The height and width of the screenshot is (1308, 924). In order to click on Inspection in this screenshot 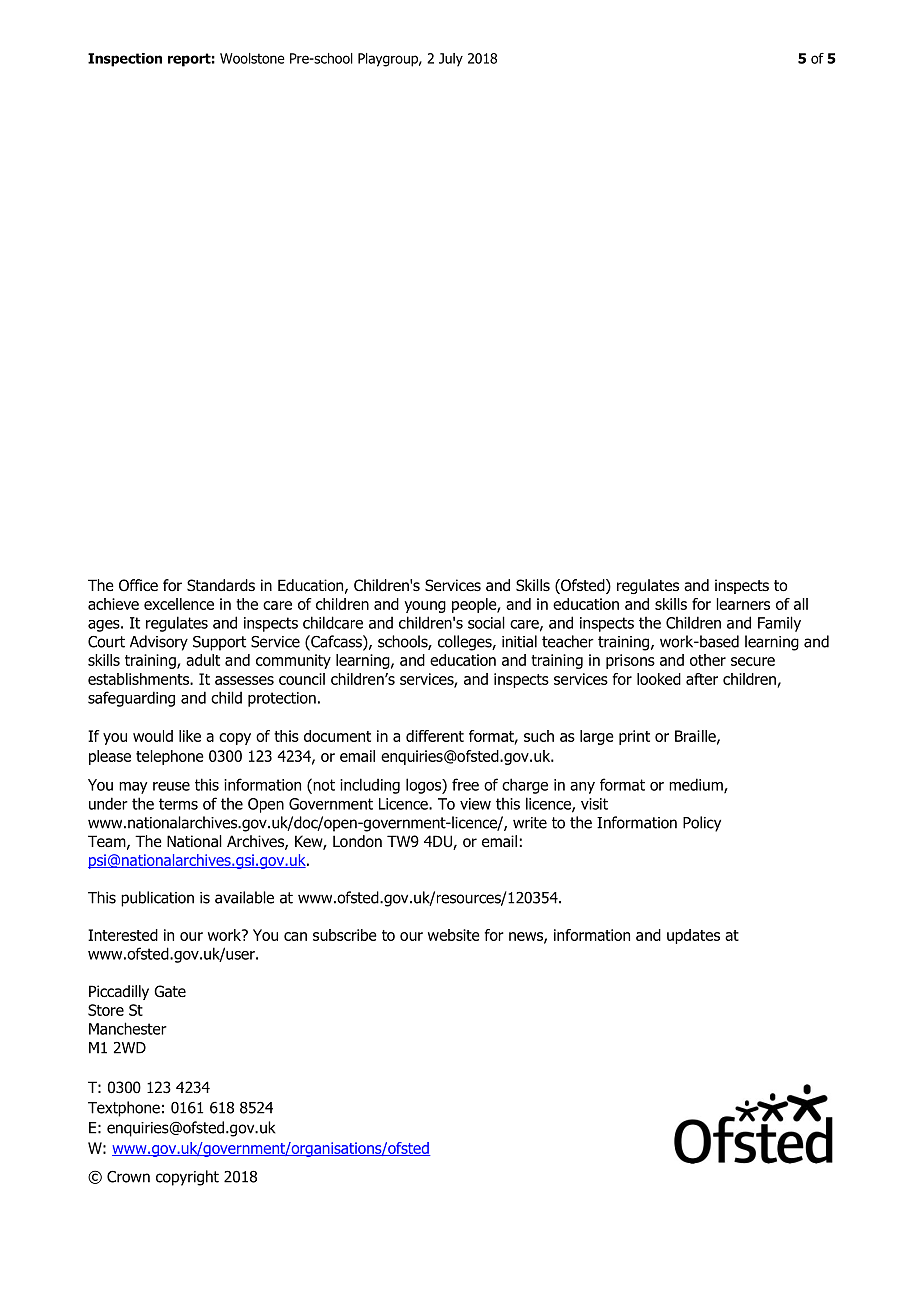, I will do `click(125, 60)`.
